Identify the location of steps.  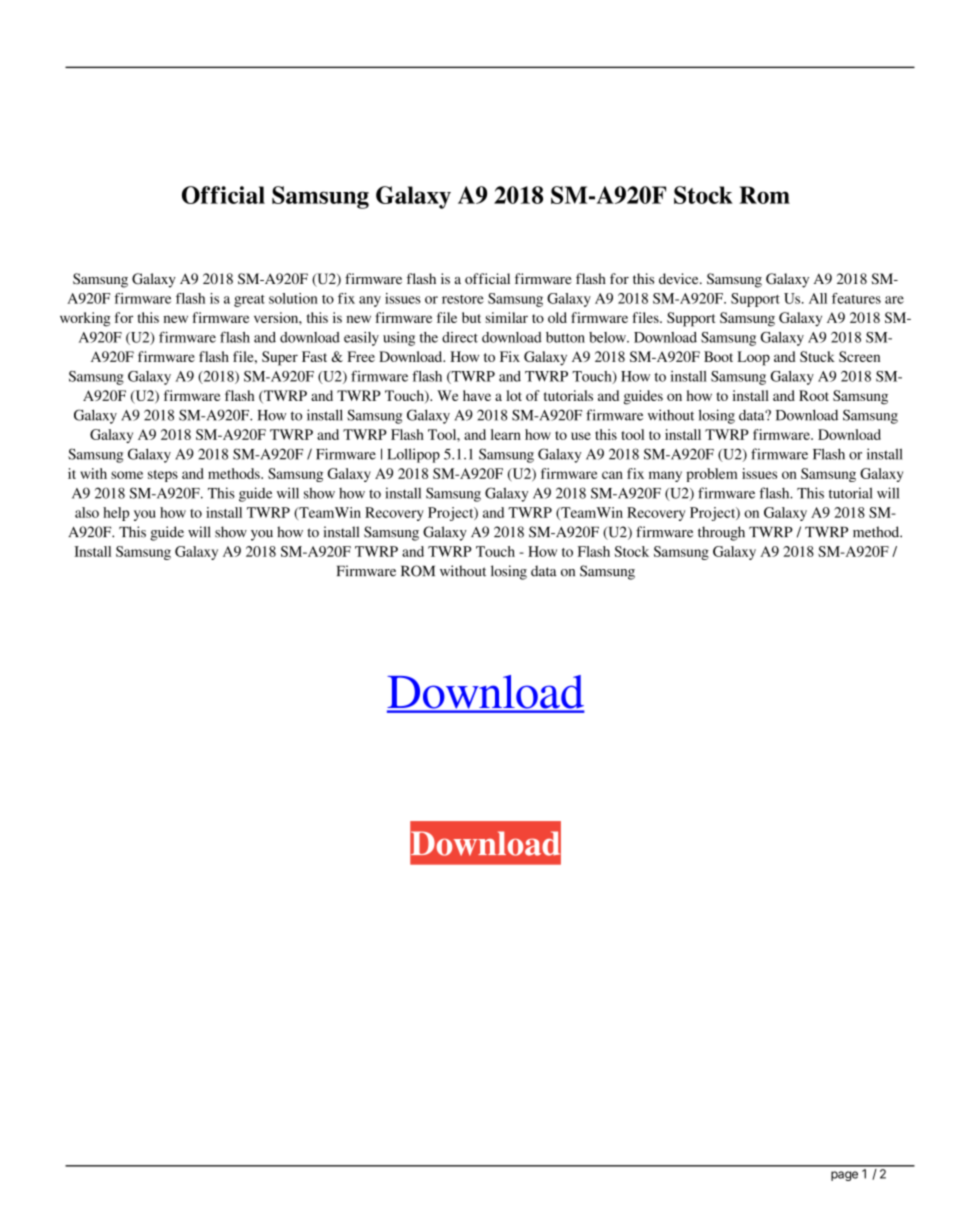
(163, 476).
